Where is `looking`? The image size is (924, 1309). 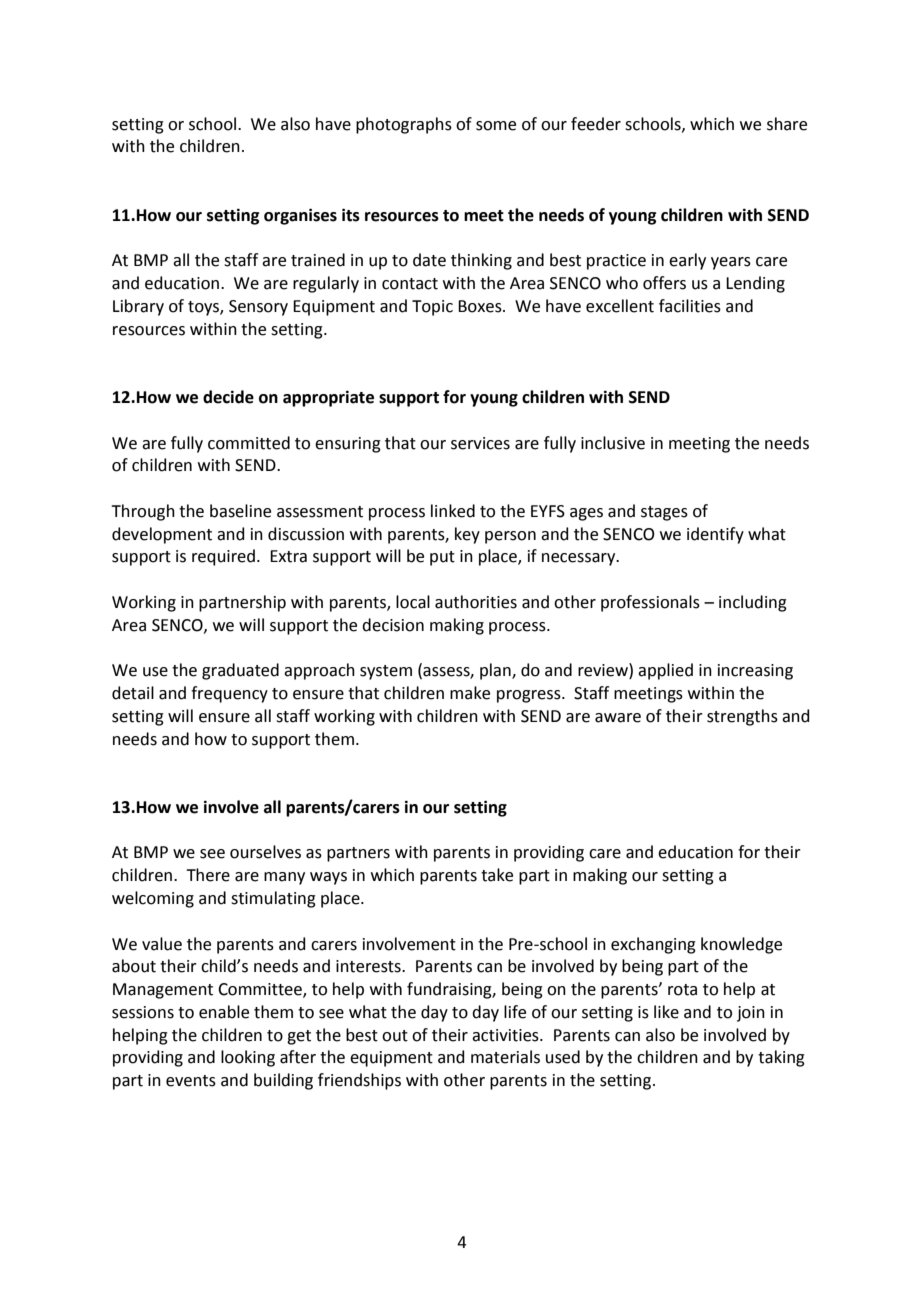 looking is located at coordinates (248, 1058).
